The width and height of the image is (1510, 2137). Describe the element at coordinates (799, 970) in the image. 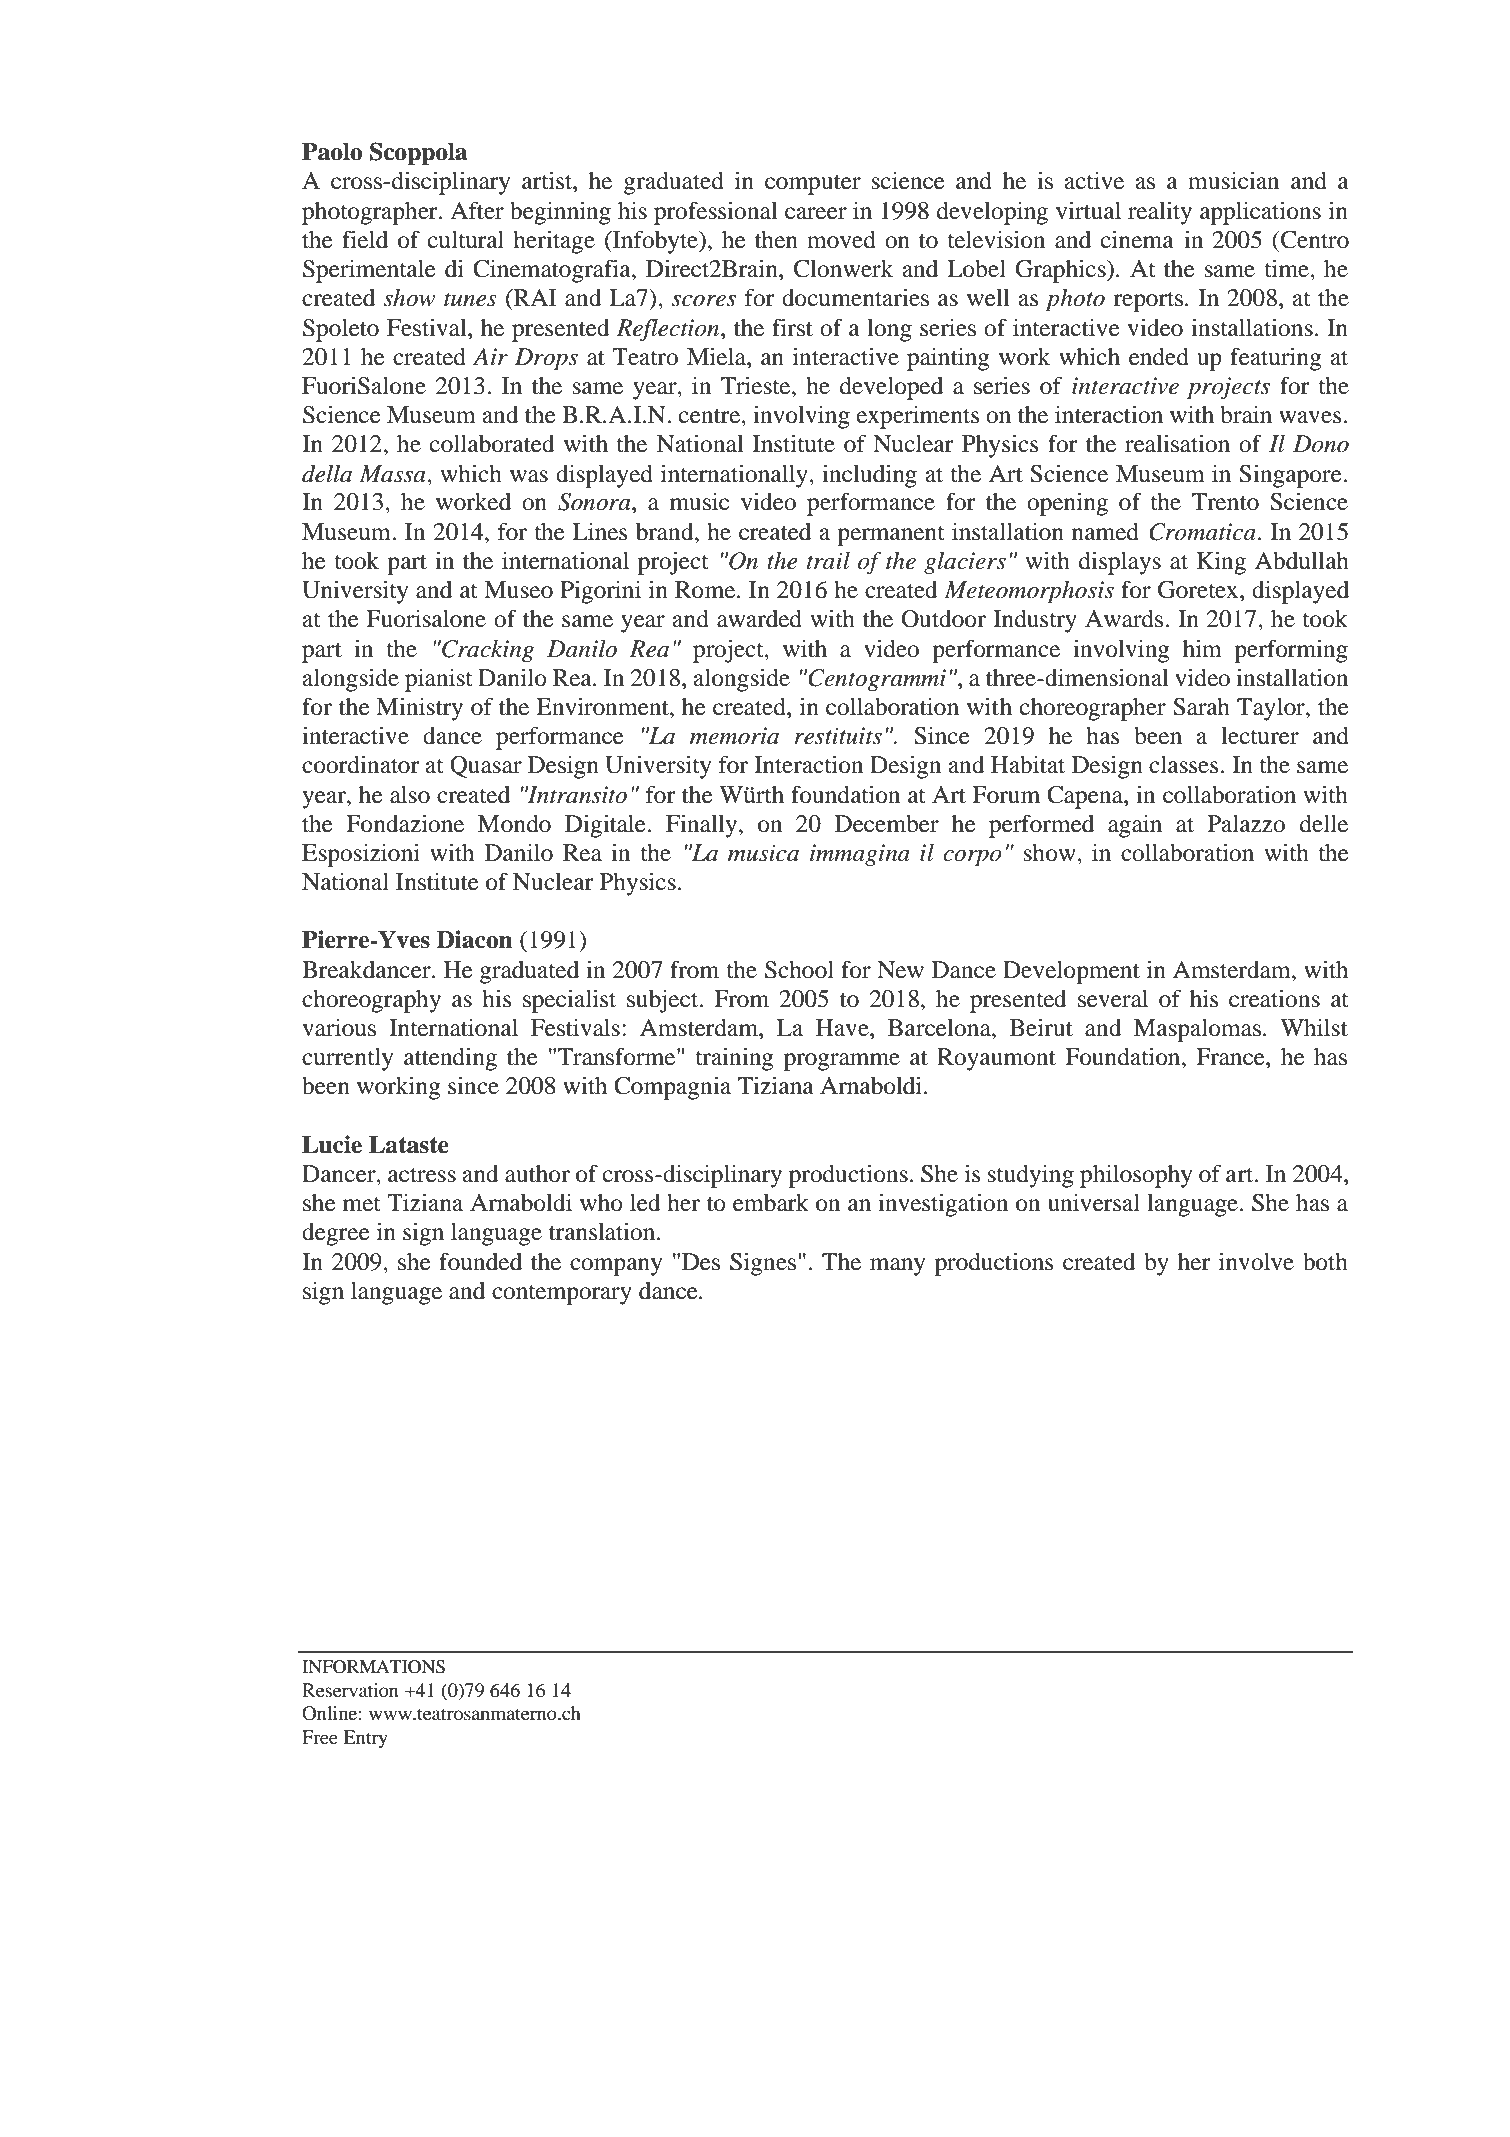

I see `School` at that location.
